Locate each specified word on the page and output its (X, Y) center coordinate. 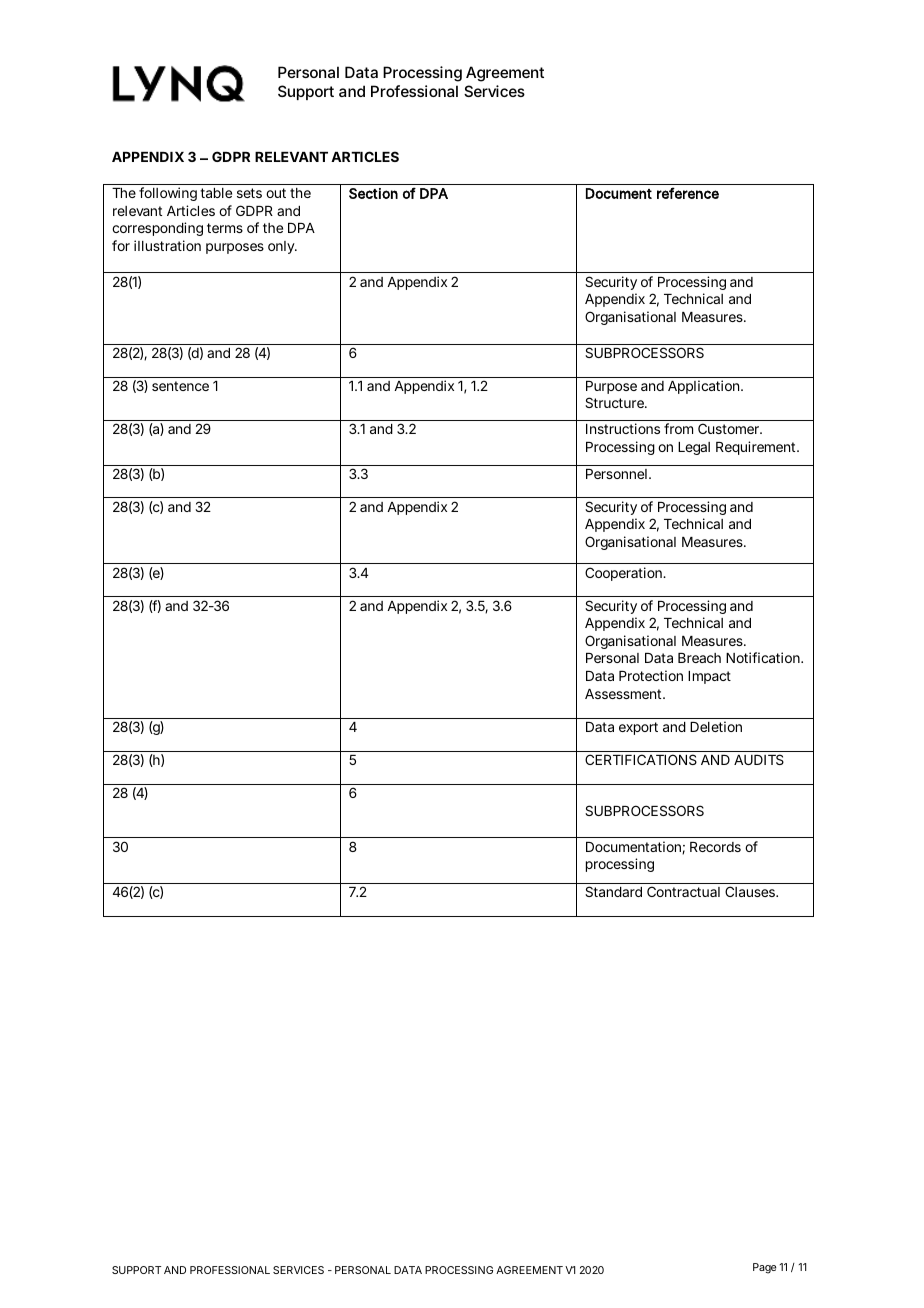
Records (715, 847)
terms (225, 228)
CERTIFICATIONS (641, 759)
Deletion (716, 726)
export (638, 728)
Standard (613, 891)
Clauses (751, 891)
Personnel (616, 474)
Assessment (624, 694)
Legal (694, 448)
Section (373, 193)
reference (688, 193)
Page (764, 1268)
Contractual (683, 891)
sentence (180, 386)
